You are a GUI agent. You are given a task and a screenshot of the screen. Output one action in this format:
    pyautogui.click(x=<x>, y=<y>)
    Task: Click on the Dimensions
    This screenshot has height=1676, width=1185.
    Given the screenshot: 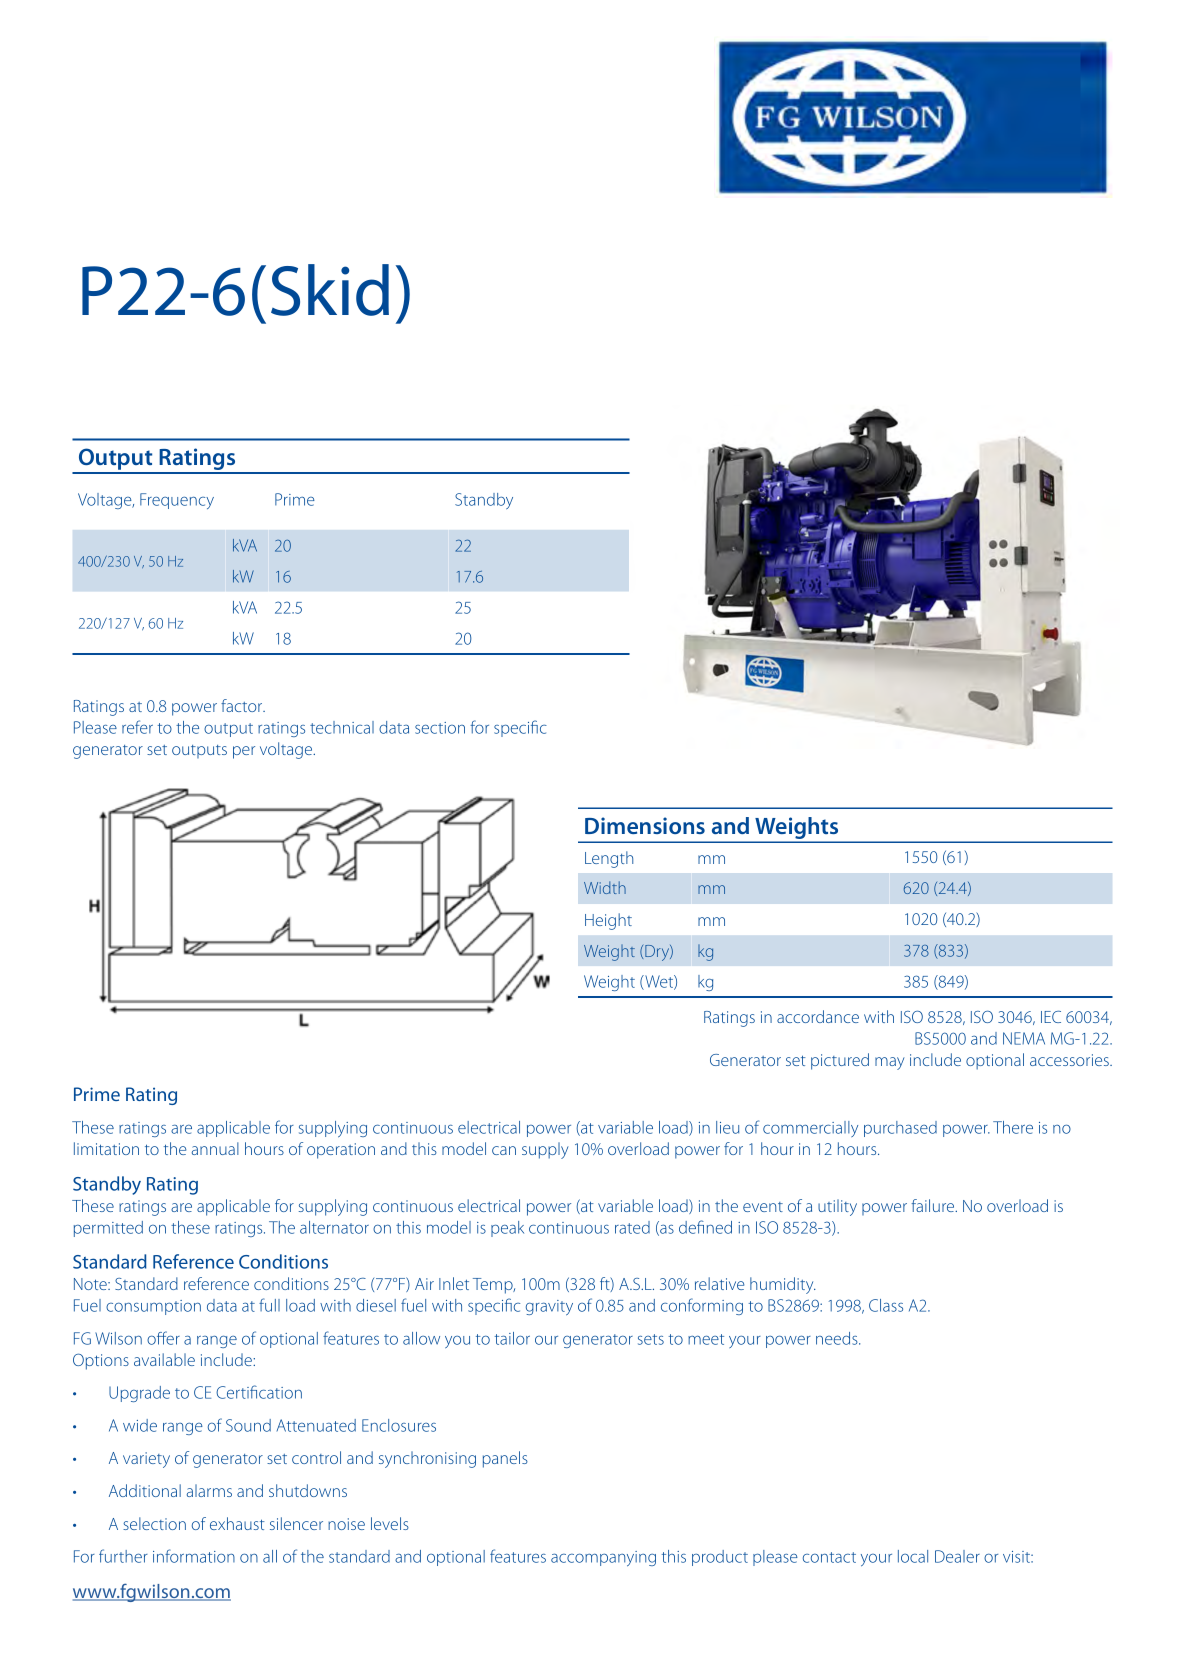 What is the action you would take?
    pyautogui.click(x=645, y=825)
